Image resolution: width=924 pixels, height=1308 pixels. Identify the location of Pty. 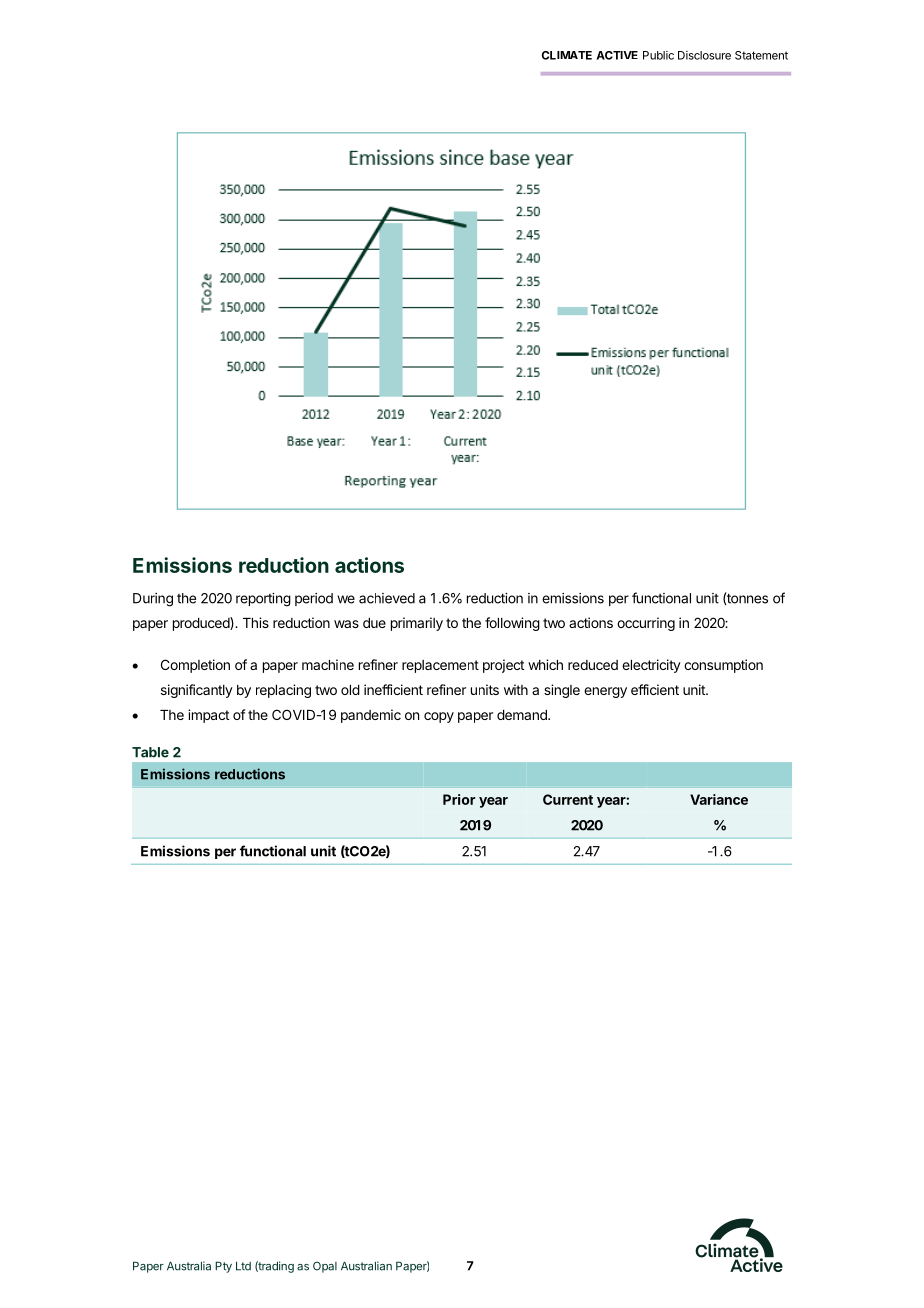
(223, 1267).
